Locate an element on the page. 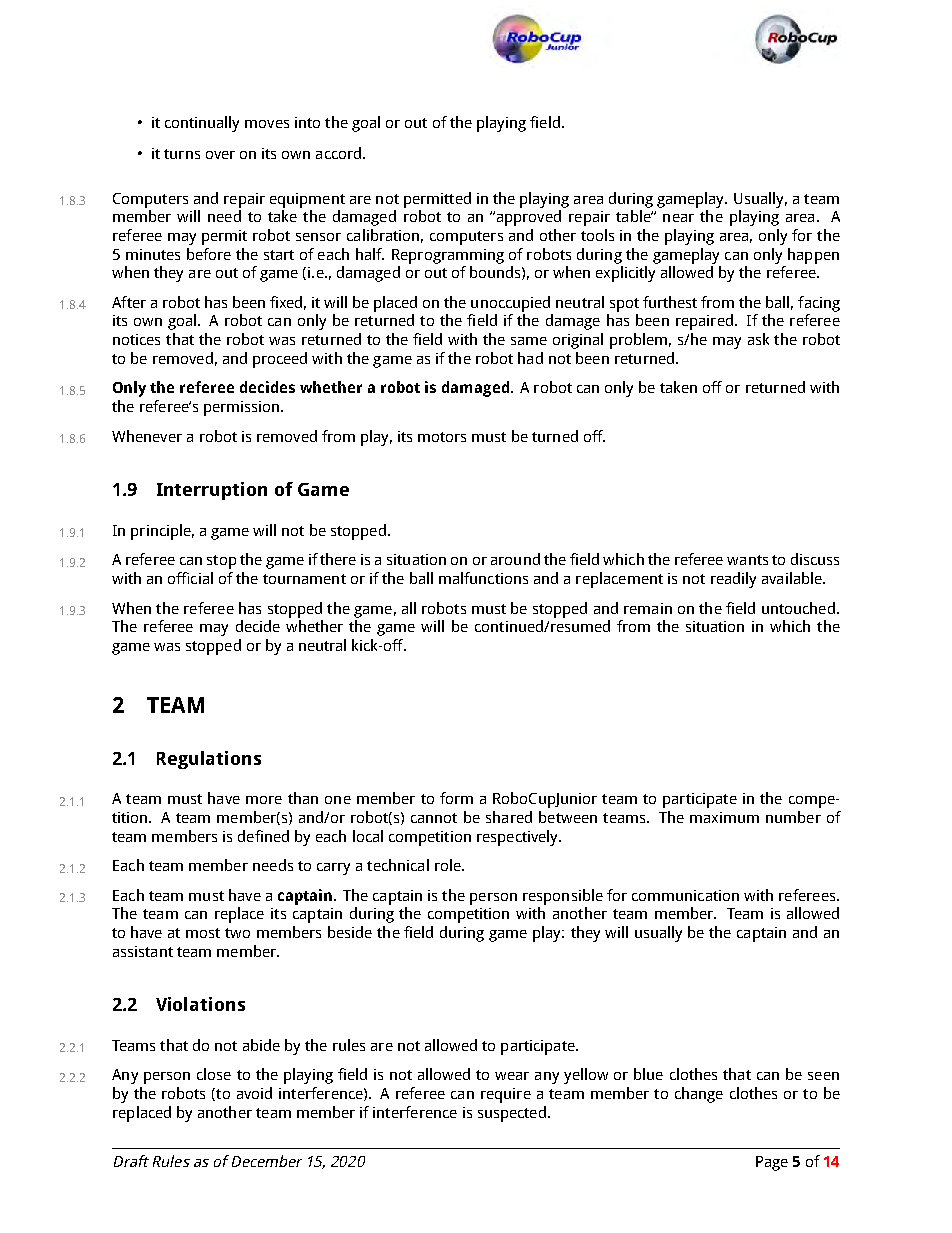  near is located at coordinates (678, 218).
